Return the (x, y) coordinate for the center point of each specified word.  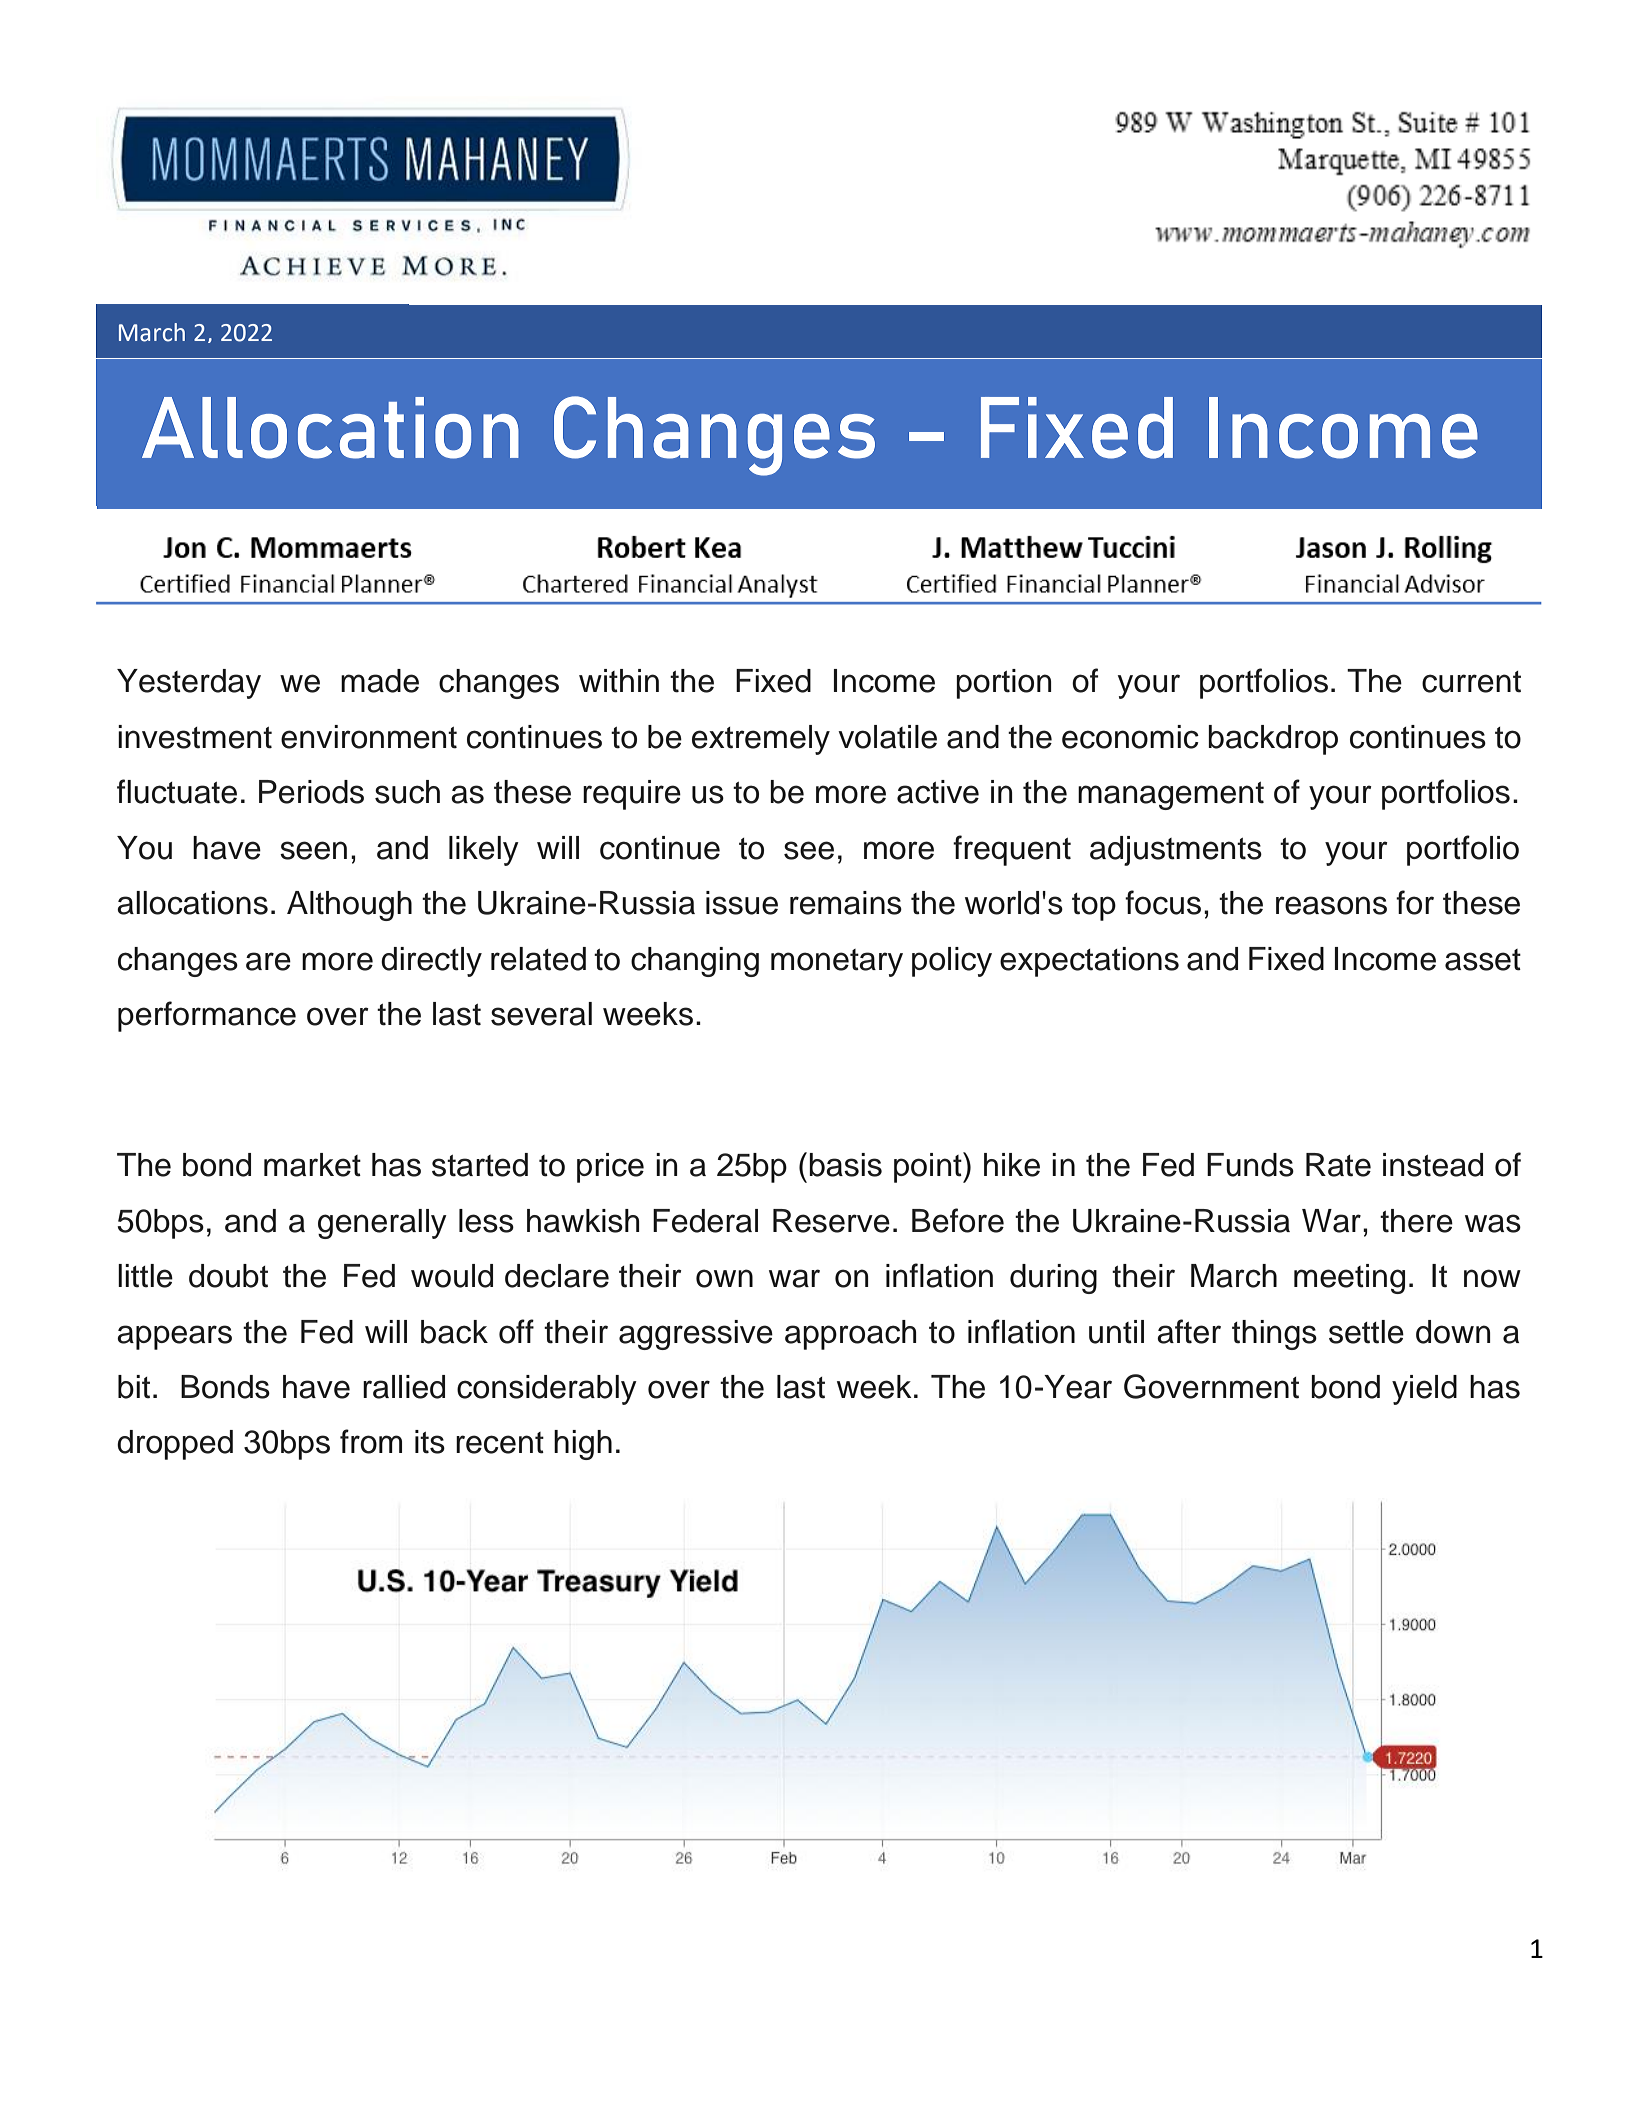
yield (1424, 1390)
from (371, 1441)
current (1471, 682)
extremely (761, 740)
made (380, 681)
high (583, 1445)
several (541, 1014)
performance (207, 1016)
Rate (1338, 1165)
